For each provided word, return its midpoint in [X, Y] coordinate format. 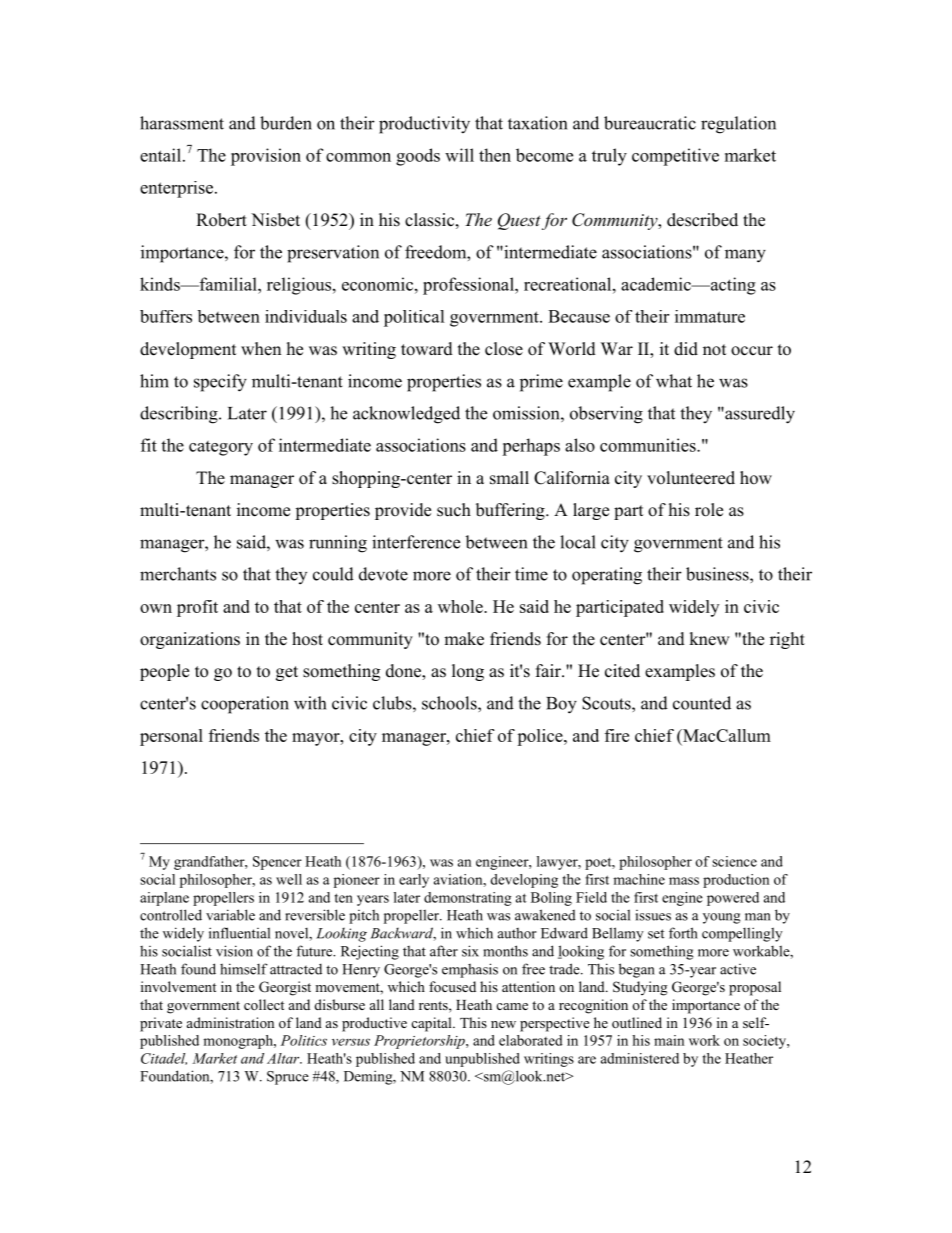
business [718, 574]
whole [461, 606]
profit [197, 608]
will [459, 155]
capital [432, 1024]
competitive [675, 157]
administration [230, 1022]
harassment [182, 123]
